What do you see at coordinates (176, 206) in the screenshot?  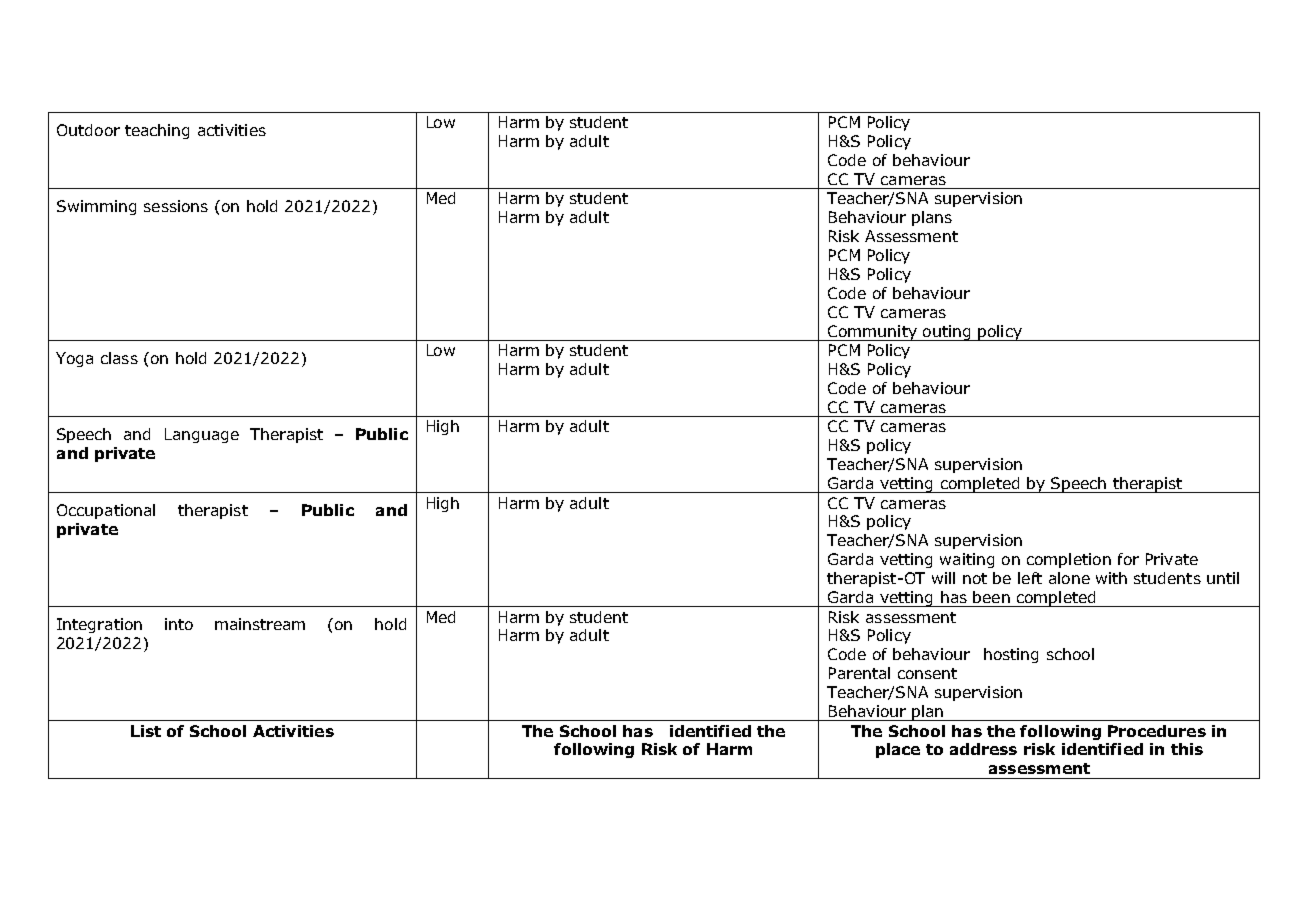 I see `sessions` at bounding box center [176, 206].
